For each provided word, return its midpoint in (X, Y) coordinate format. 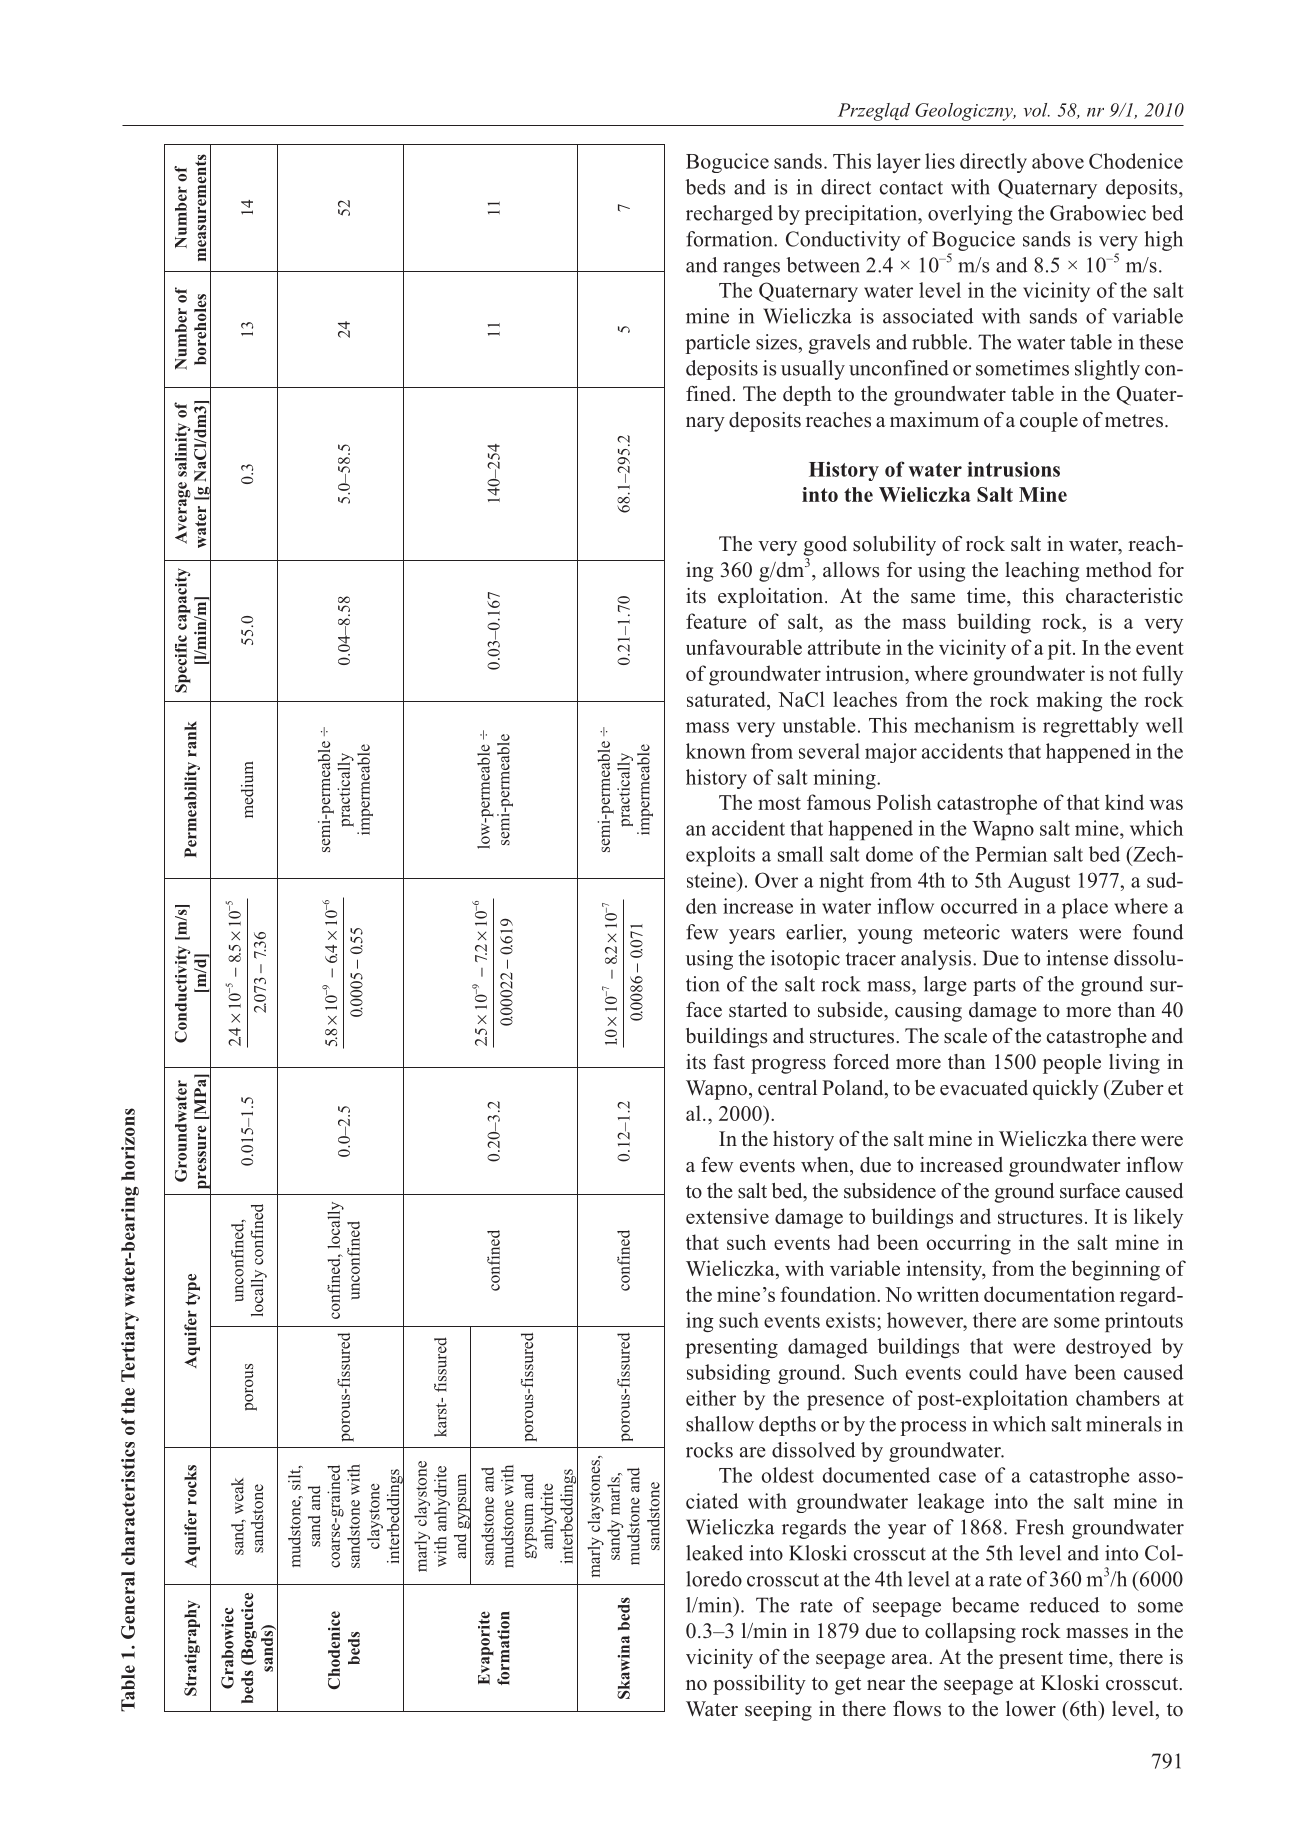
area (911, 1659)
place (1085, 908)
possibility (759, 1685)
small (800, 854)
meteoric (961, 932)
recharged (729, 215)
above (1058, 161)
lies (940, 161)
